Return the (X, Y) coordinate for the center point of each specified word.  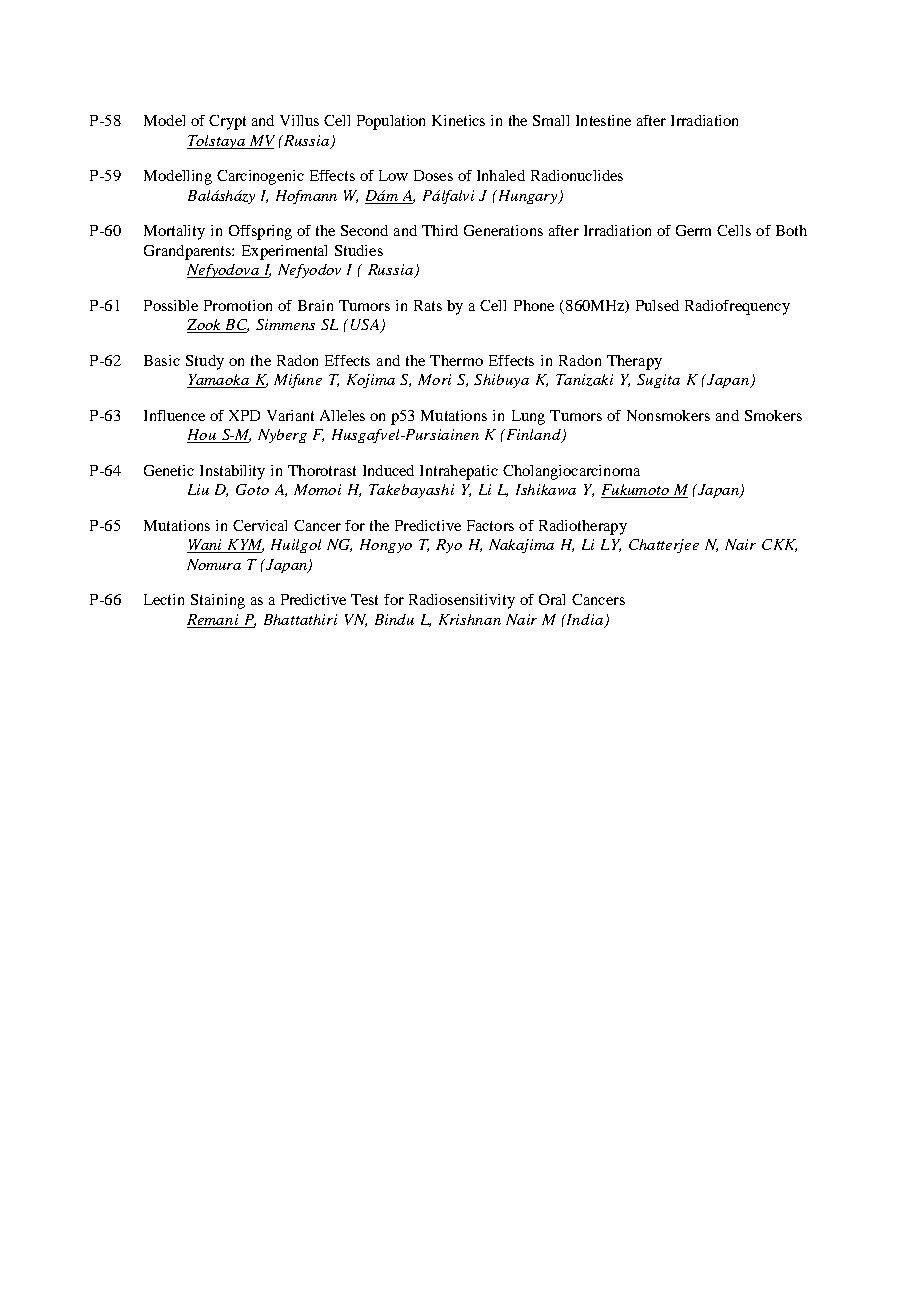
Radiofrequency (737, 307)
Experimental (284, 252)
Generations (503, 230)
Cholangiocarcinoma (571, 472)
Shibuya (501, 381)
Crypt (227, 122)
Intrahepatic (459, 472)
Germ (693, 230)
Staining (218, 601)
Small (551, 120)
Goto (252, 489)
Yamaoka (219, 381)
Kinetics (458, 120)
